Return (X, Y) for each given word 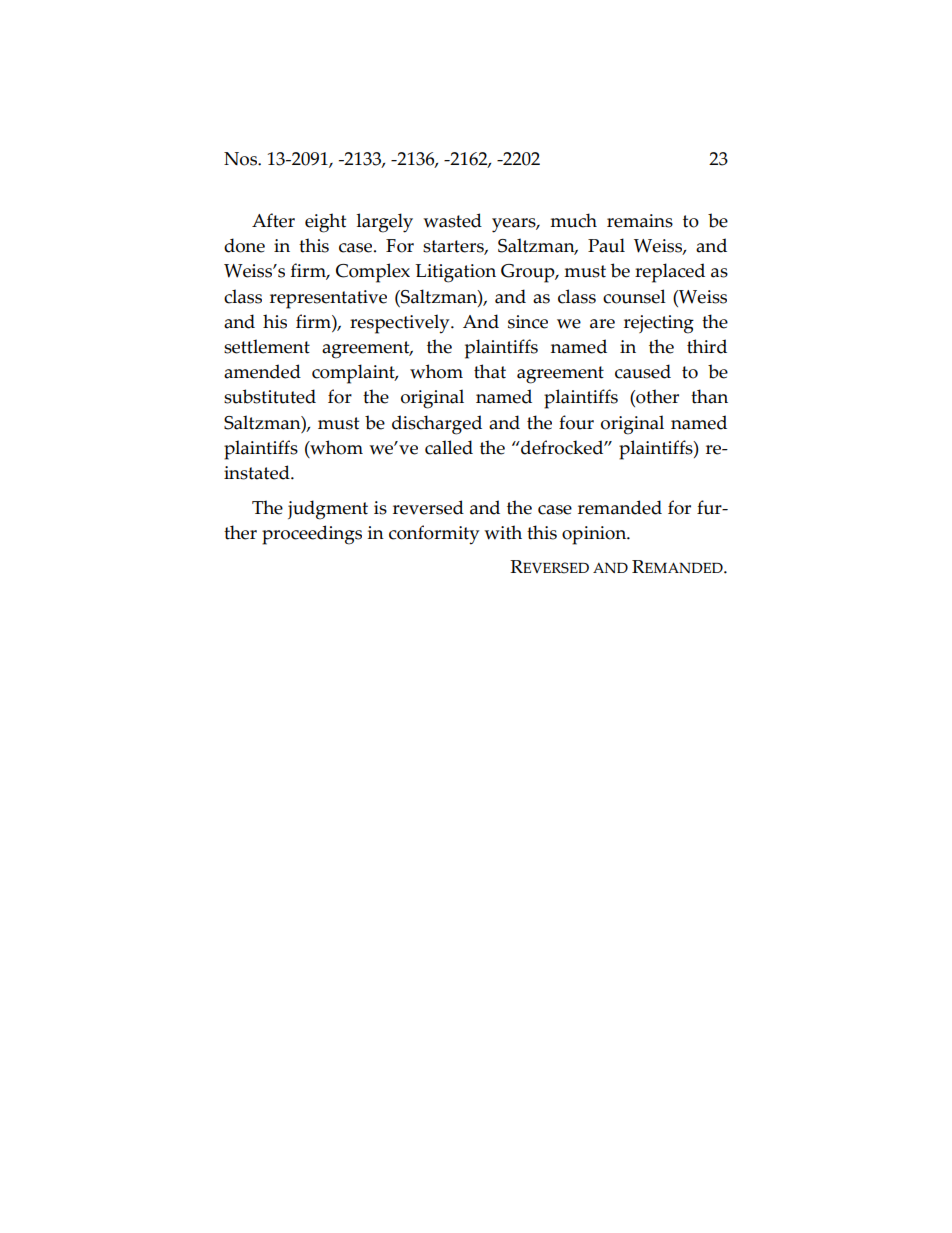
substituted (270, 396)
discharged (437, 425)
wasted (452, 220)
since (528, 322)
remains (640, 221)
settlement (267, 346)
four (576, 422)
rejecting (659, 324)
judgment (328, 510)
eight (325, 223)
